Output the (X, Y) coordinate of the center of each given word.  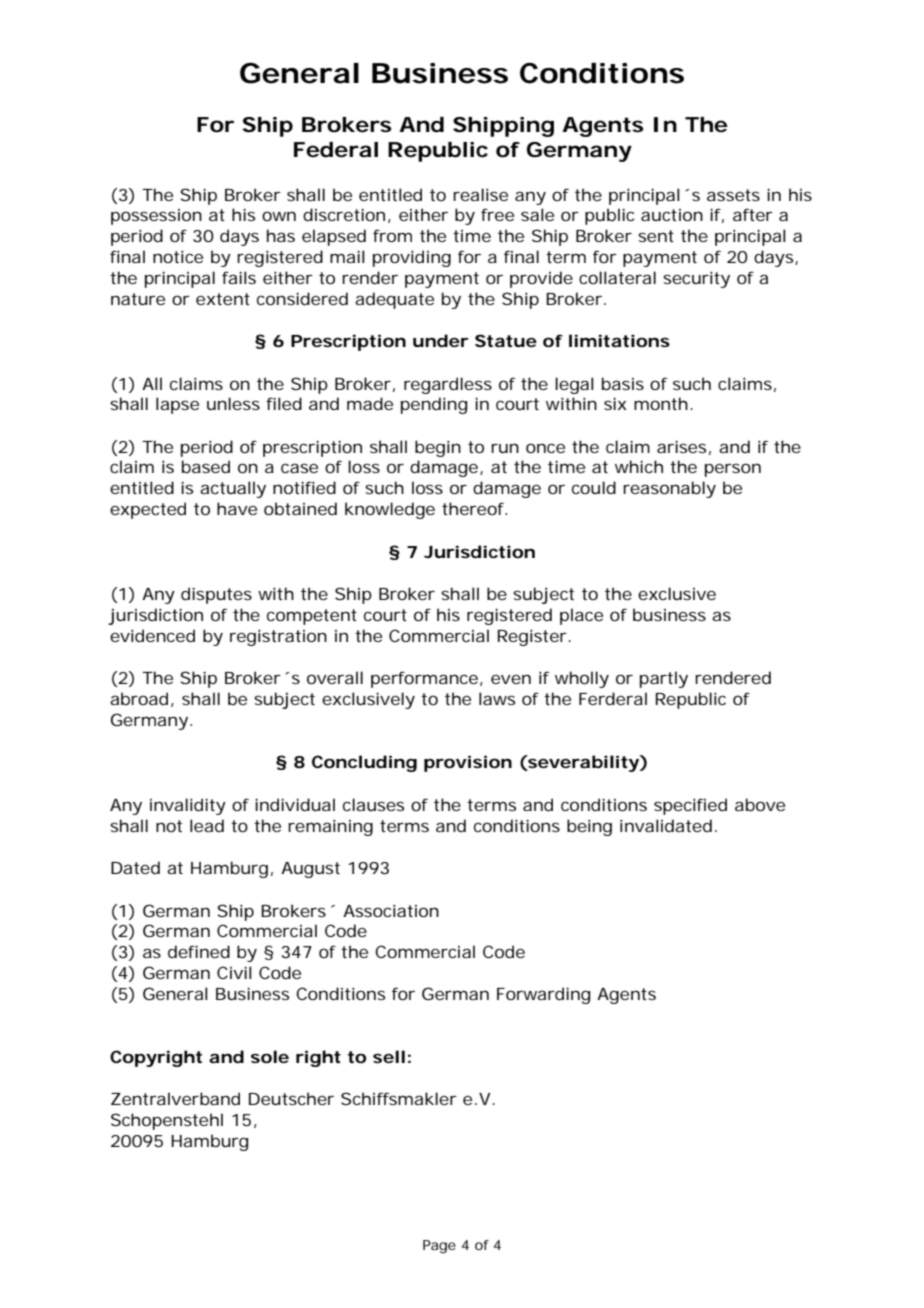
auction (672, 215)
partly (664, 679)
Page (439, 1247)
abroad (139, 698)
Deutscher (291, 1098)
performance (424, 679)
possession (156, 217)
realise (480, 194)
